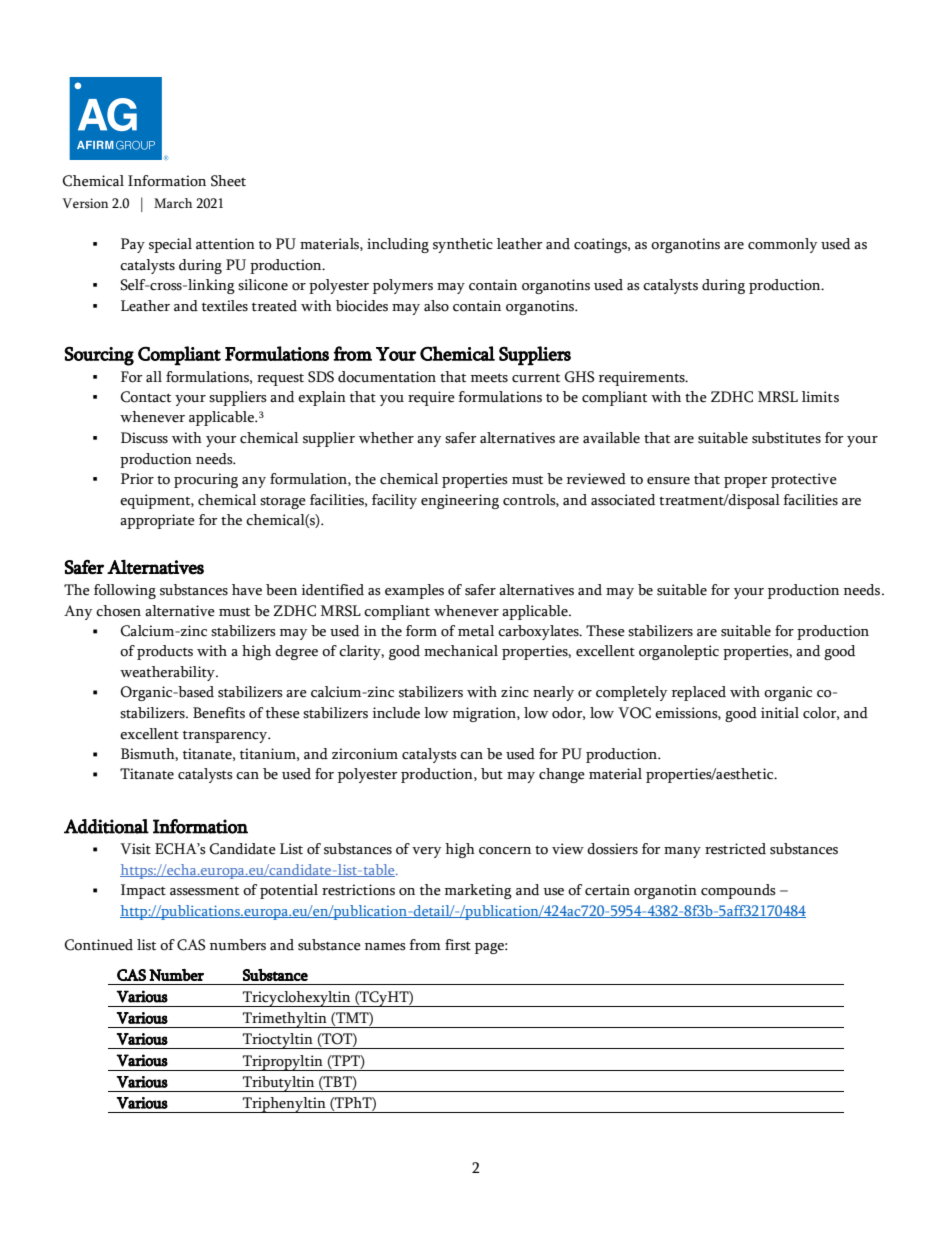  I want to click on initial, so click(780, 713).
